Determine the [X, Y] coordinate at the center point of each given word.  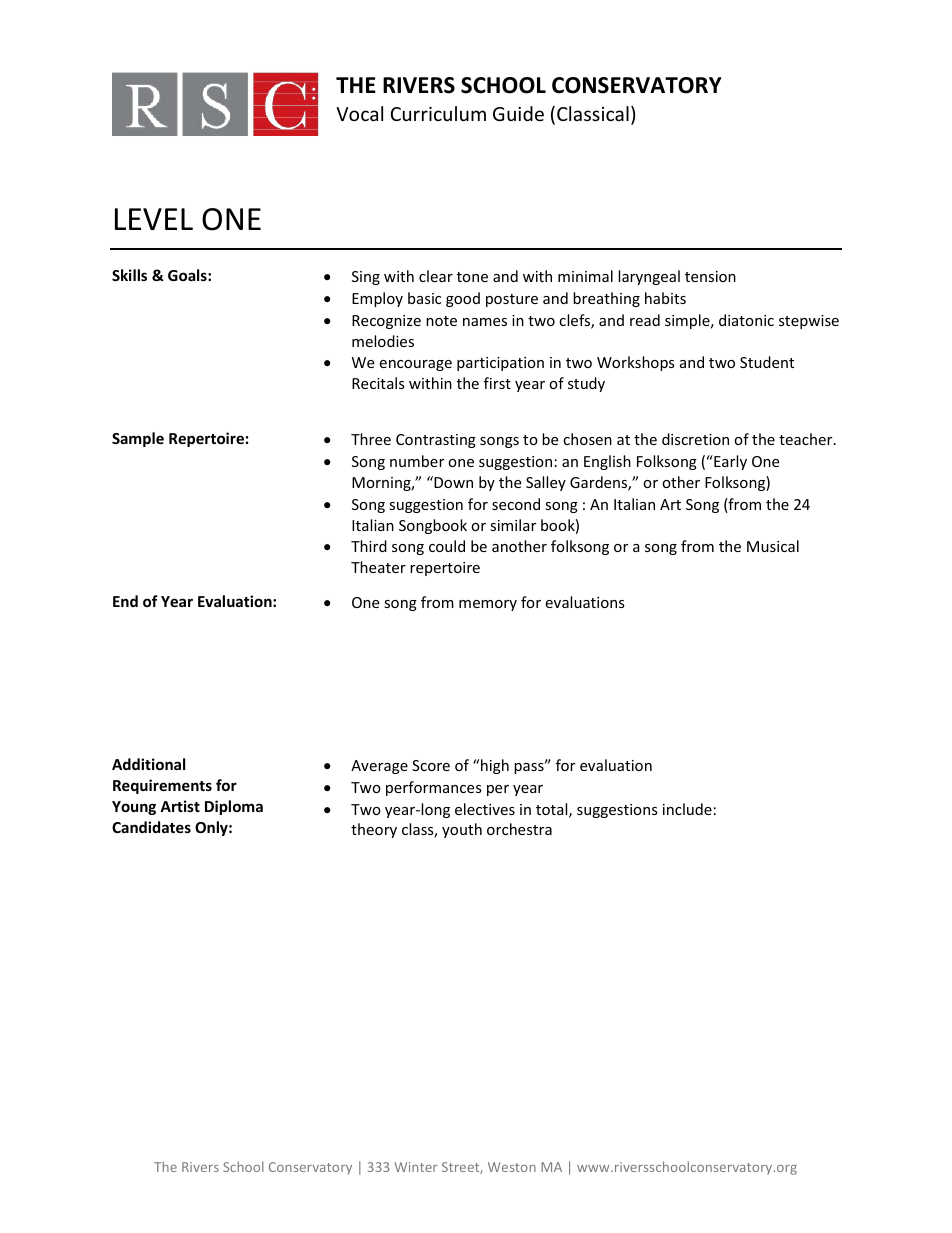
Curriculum [438, 113]
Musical [773, 546]
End [125, 601]
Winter [415, 1167]
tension [710, 276]
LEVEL [154, 219]
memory [488, 605]
